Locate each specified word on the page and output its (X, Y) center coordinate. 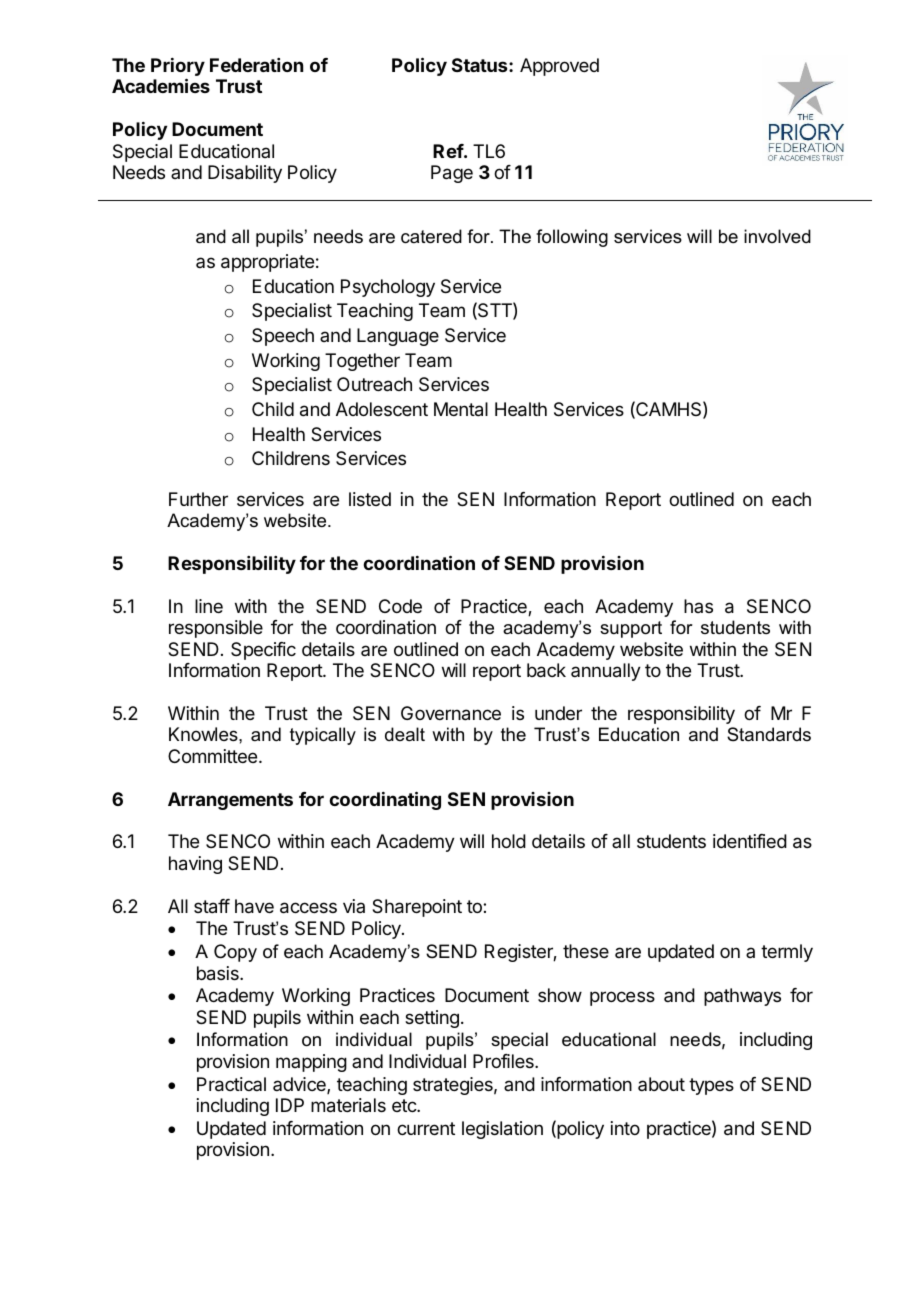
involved (777, 236)
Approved (559, 67)
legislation (502, 1130)
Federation (256, 65)
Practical (231, 1084)
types (711, 1086)
